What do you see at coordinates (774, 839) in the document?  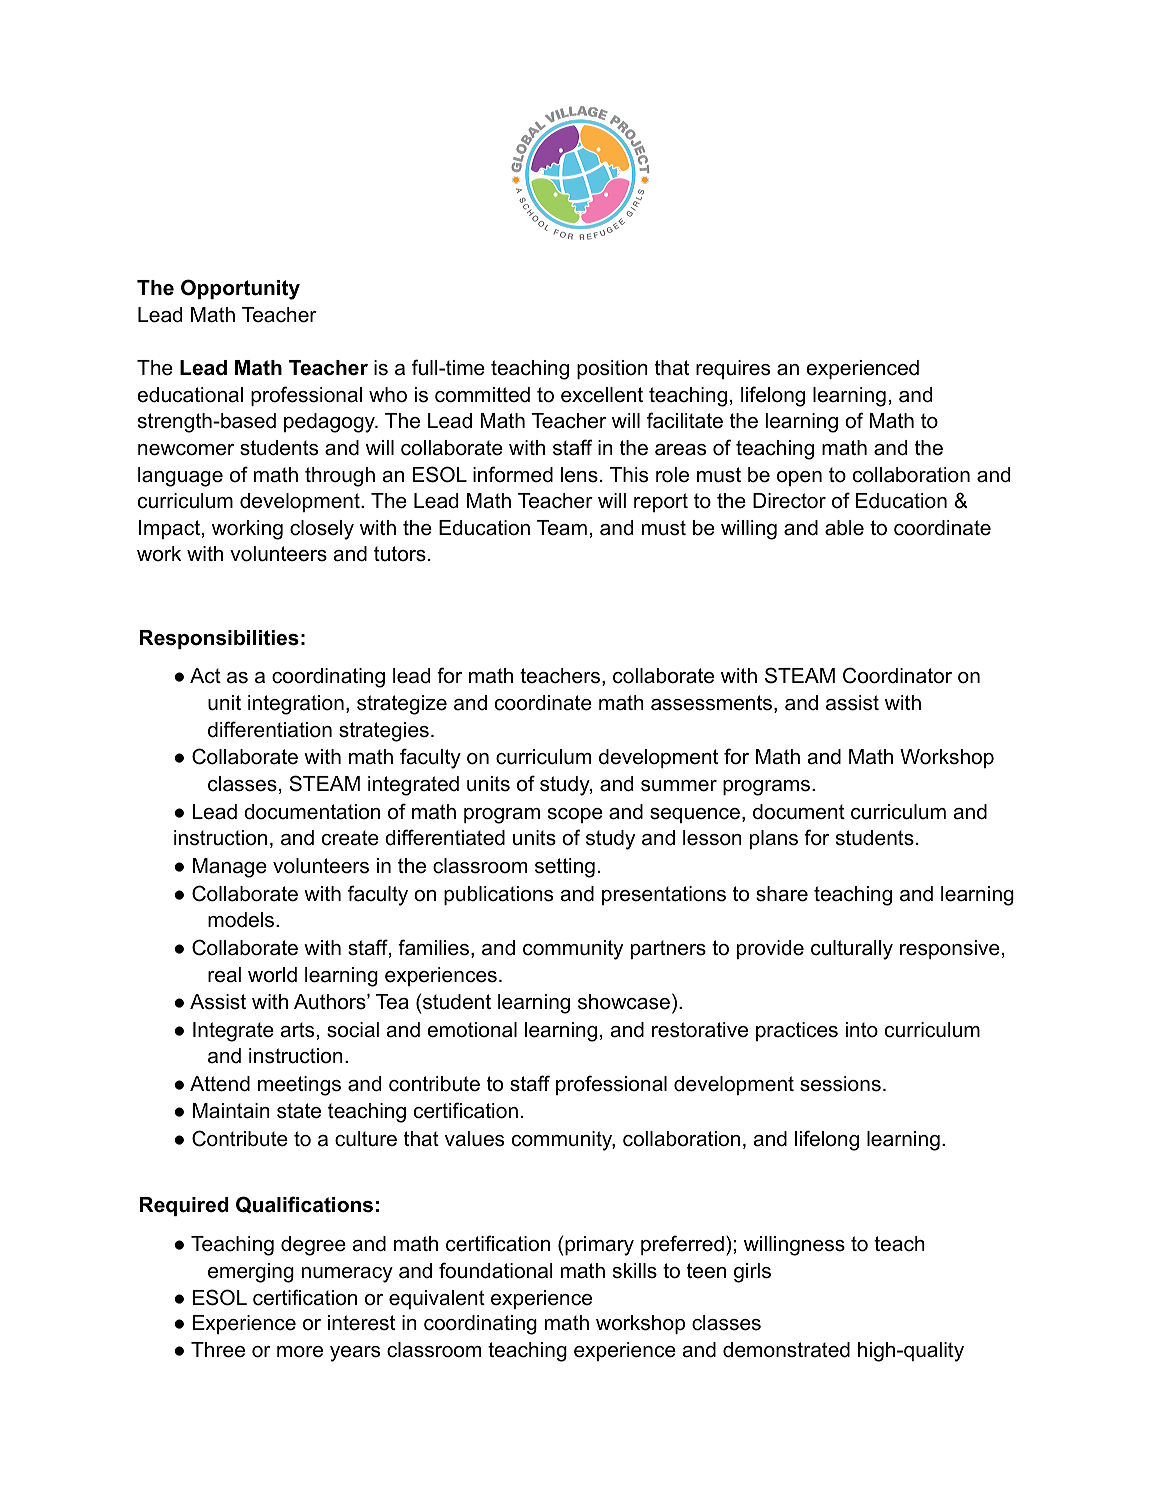 I see `plans` at bounding box center [774, 839].
